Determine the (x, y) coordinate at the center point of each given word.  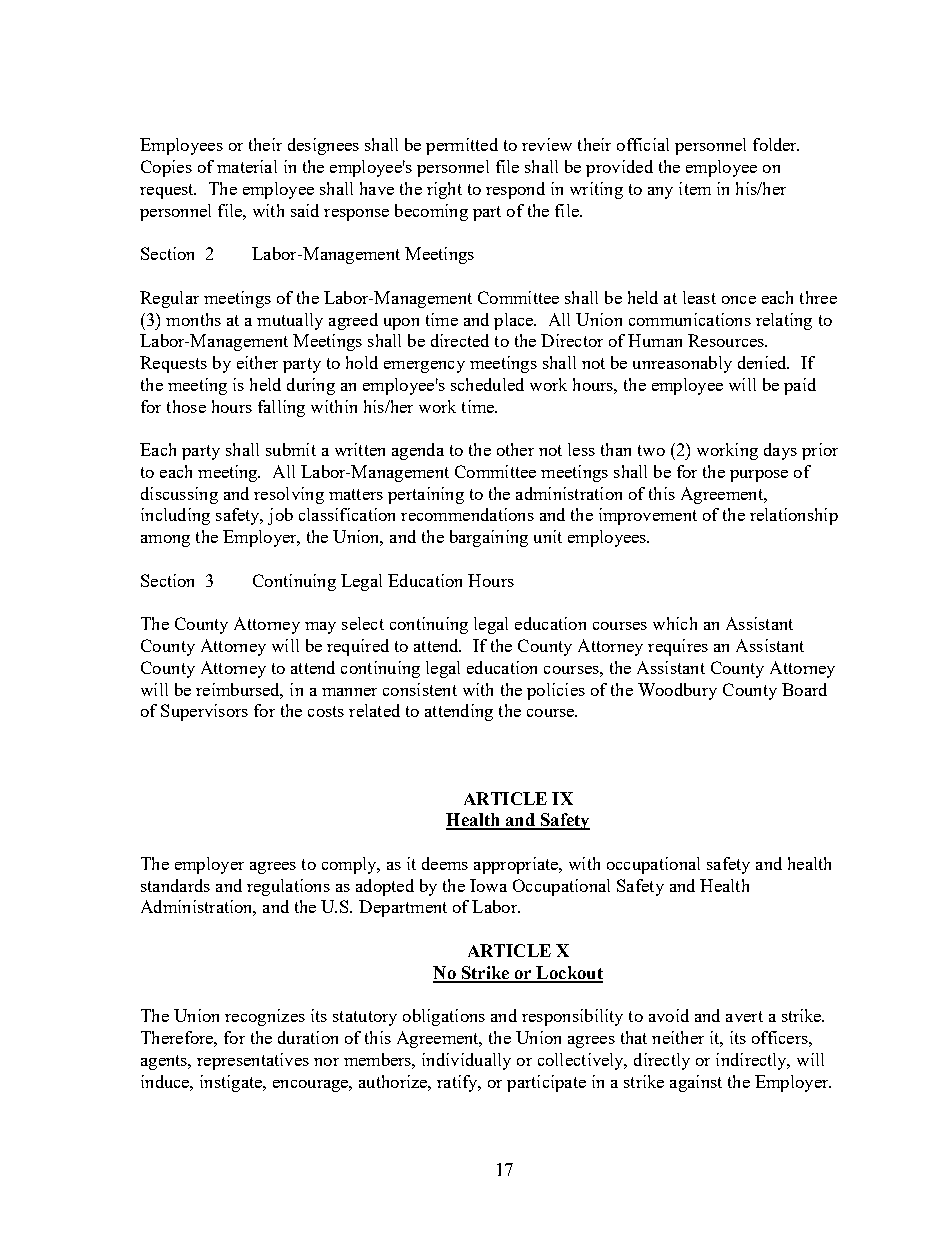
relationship (794, 516)
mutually (290, 321)
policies (556, 691)
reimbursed (239, 690)
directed (460, 340)
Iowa (488, 885)
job (280, 516)
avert (744, 1016)
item (695, 188)
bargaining (489, 538)
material (247, 166)
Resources (727, 340)
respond (515, 190)
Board (804, 689)
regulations (288, 887)
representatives (253, 1061)
